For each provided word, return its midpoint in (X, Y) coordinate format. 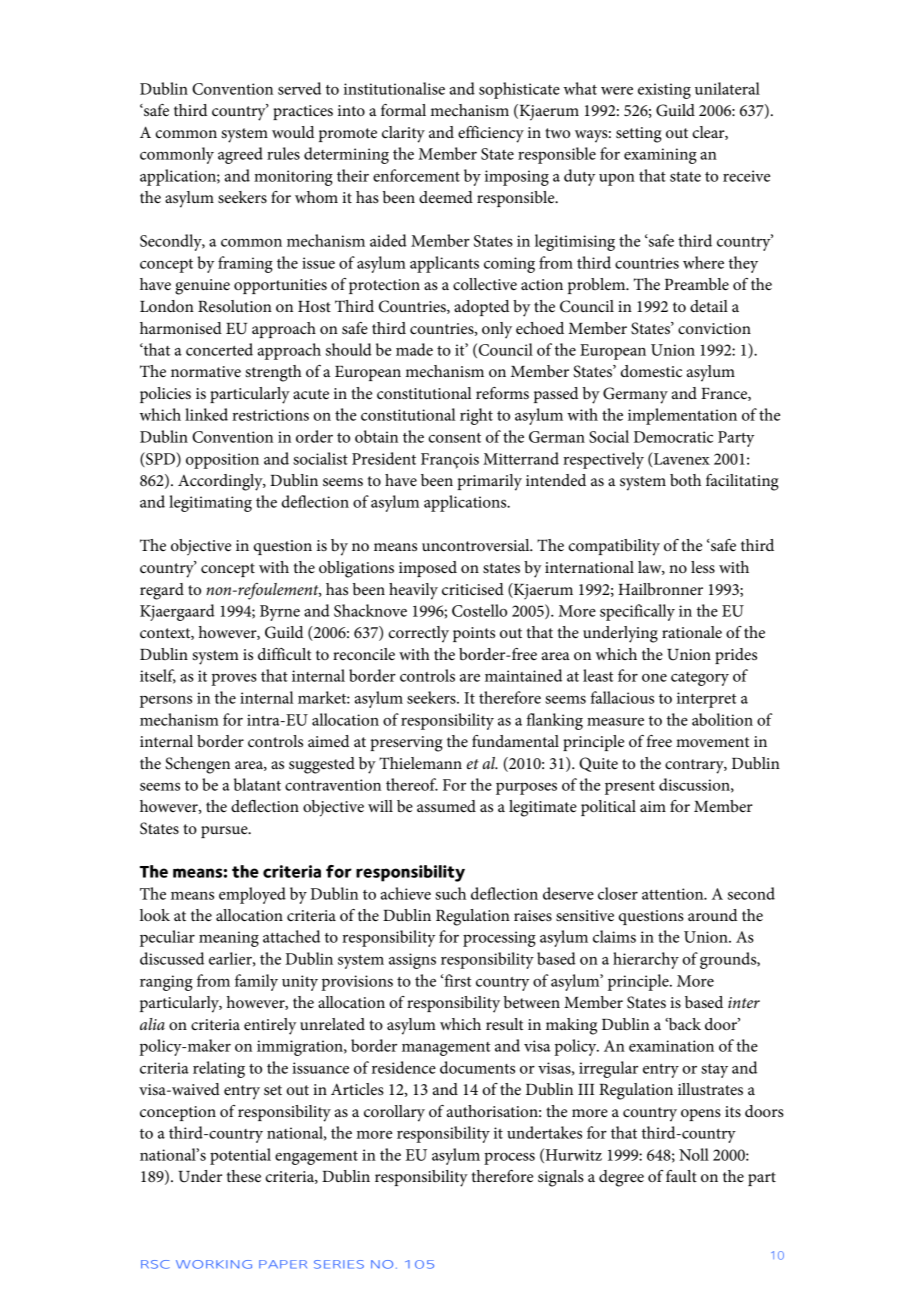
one (654, 678)
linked (206, 414)
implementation (682, 416)
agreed (240, 155)
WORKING (214, 1264)
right (476, 416)
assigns (412, 961)
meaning (229, 939)
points (474, 634)
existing (664, 91)
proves (234, 680)
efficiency (491, 134)
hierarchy (646, 960)
